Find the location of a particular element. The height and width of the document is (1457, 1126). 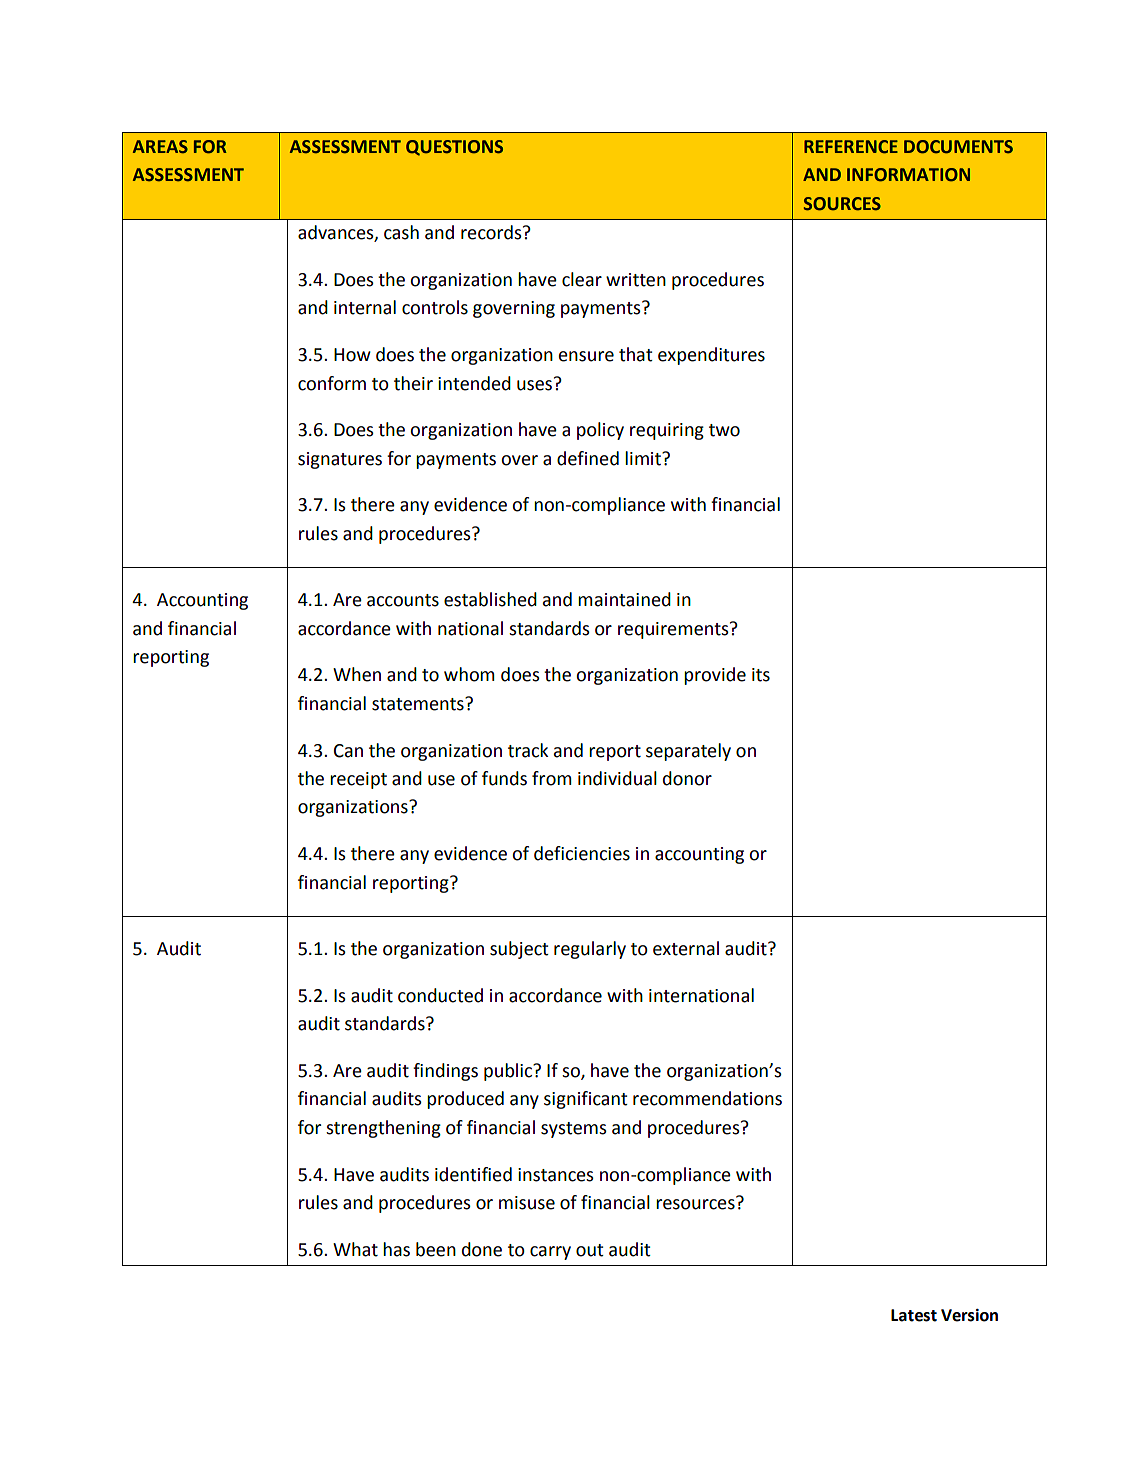

uses is located at coordinates (534, 385).
